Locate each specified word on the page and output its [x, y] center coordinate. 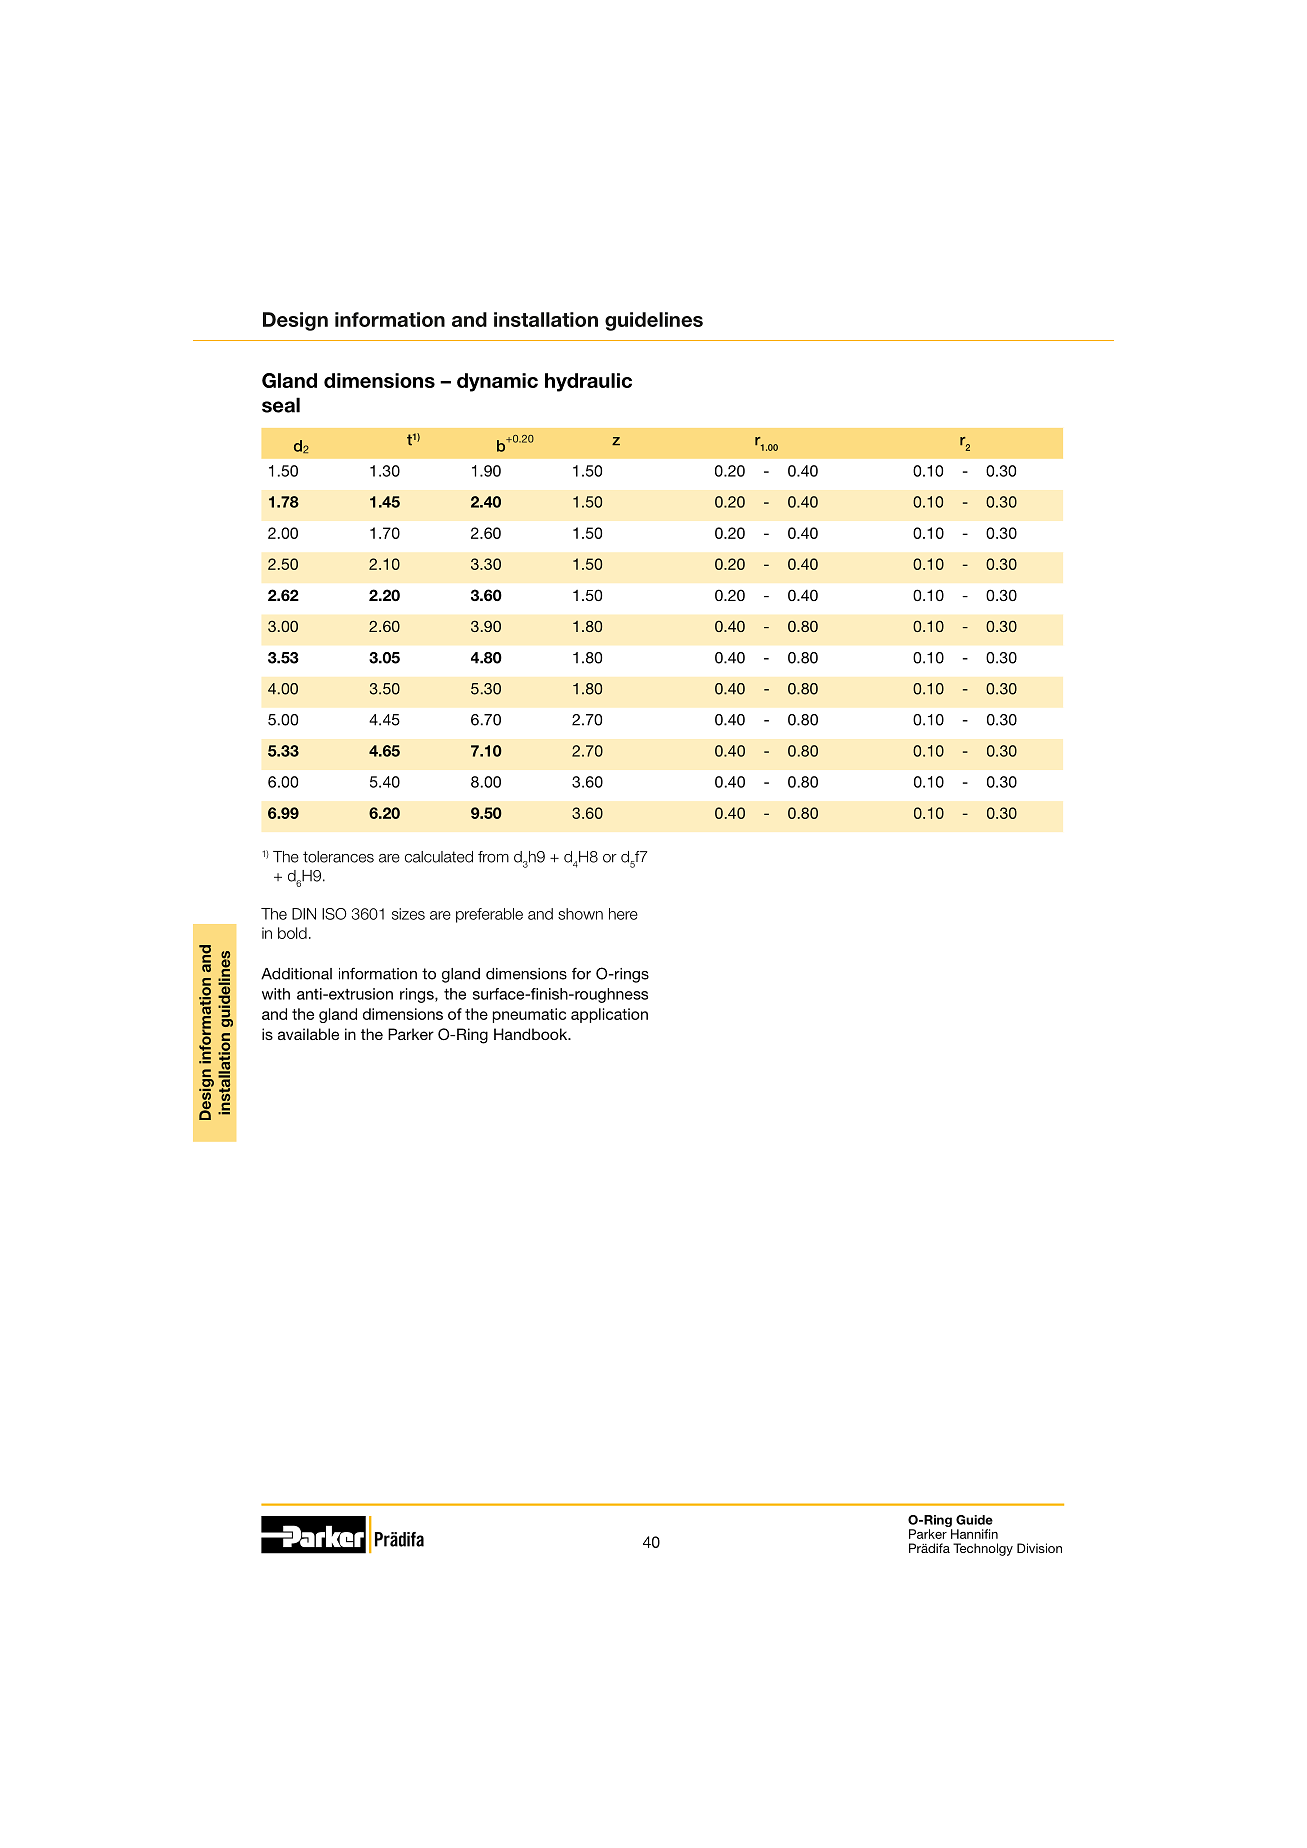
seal [281, 405]
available [308, 1034]
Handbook [532, 1034]
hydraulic [588, 382]
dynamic [497, 382]
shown [580, 914]
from [493, 857]
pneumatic [529, 1015]
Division [1039, 1548]
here [623, 914]
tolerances [338, 857]
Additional [296, 974]
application [609, 1015]
